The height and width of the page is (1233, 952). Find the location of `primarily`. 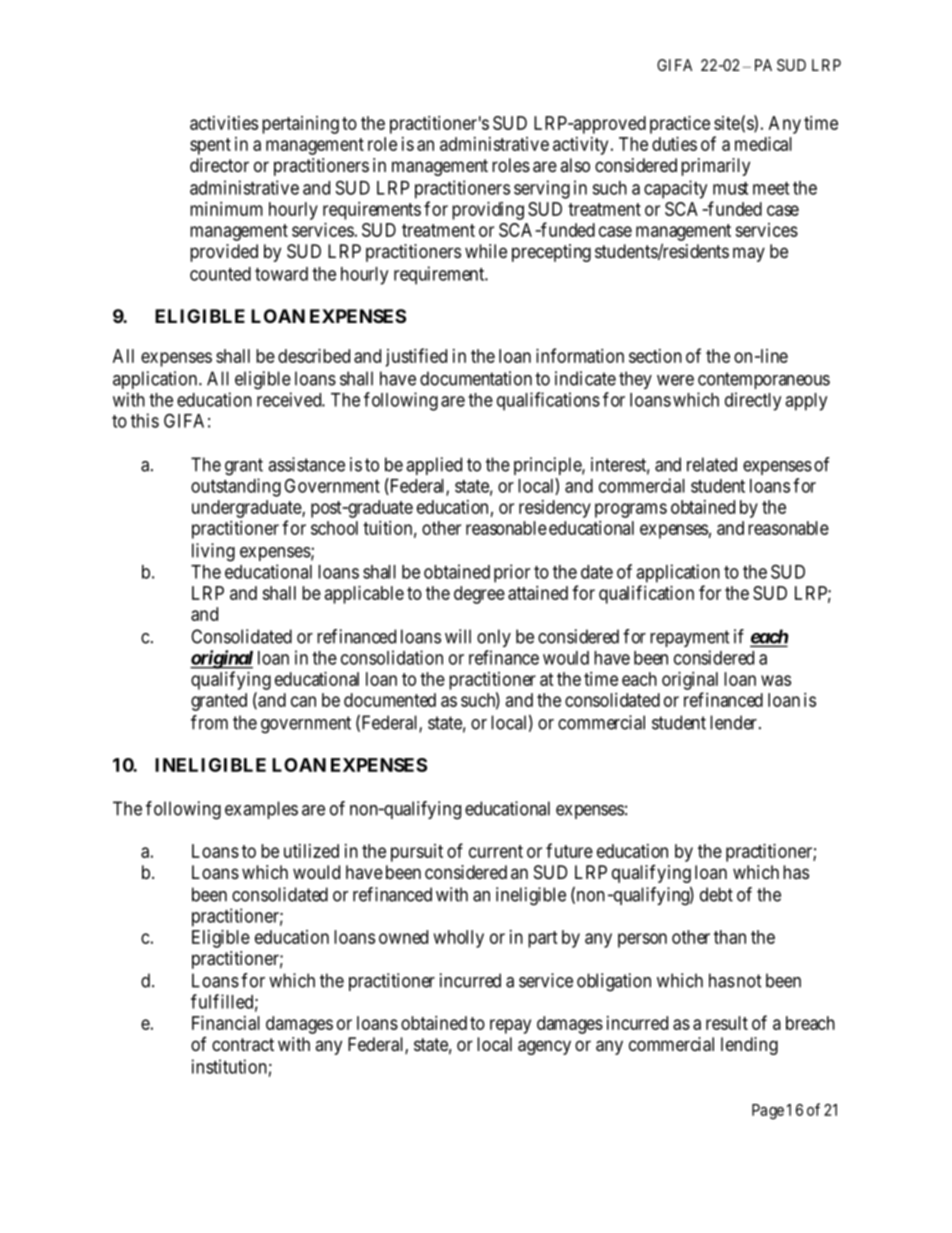

primarily is located at coordinates (715, 167).
